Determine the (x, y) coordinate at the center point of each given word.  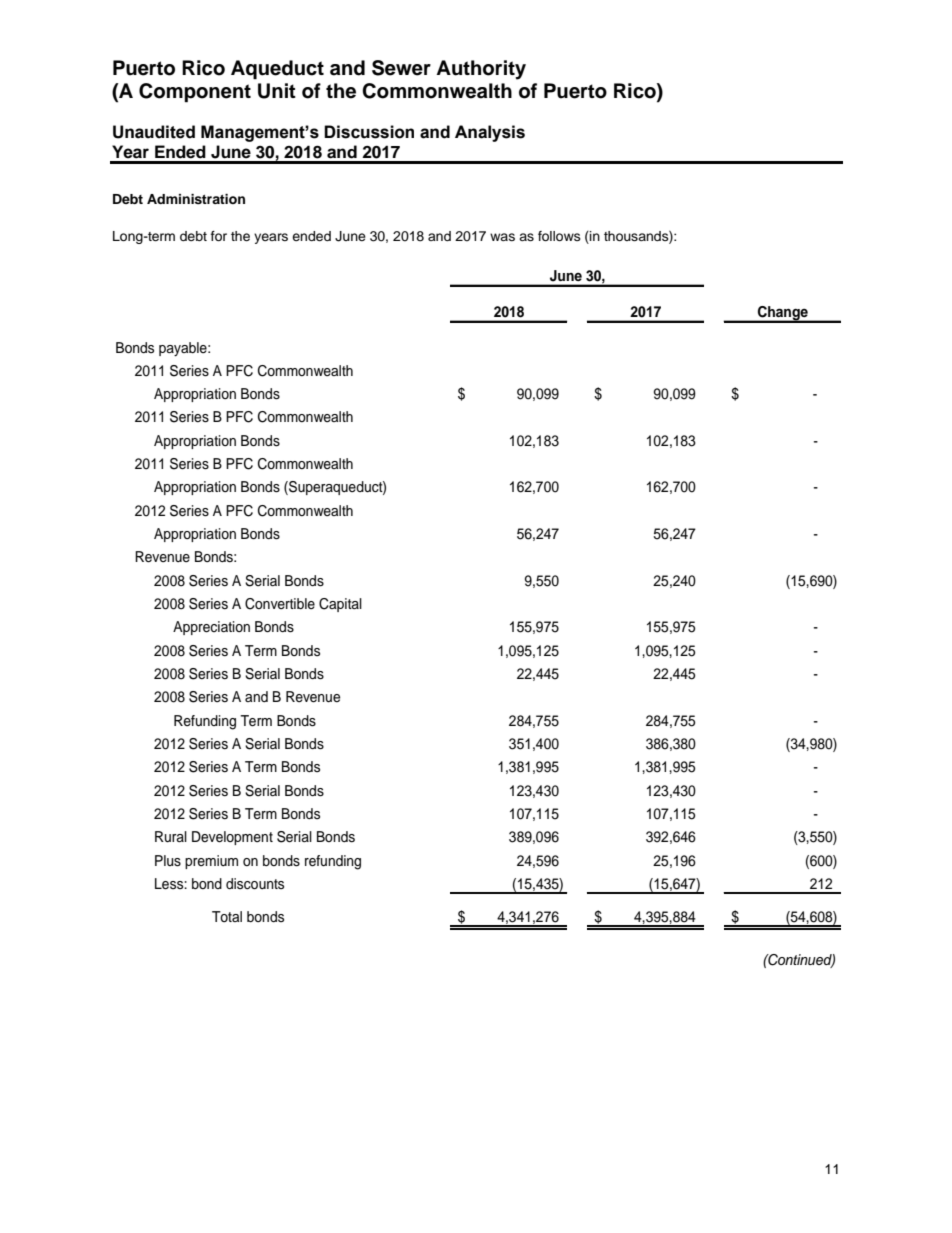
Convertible (280, 604)
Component (195, 93)
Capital (340, 605)
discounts (255, 884)
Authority (481, 70)
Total (227, 916)
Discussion (369, 132)
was (502, 237)
